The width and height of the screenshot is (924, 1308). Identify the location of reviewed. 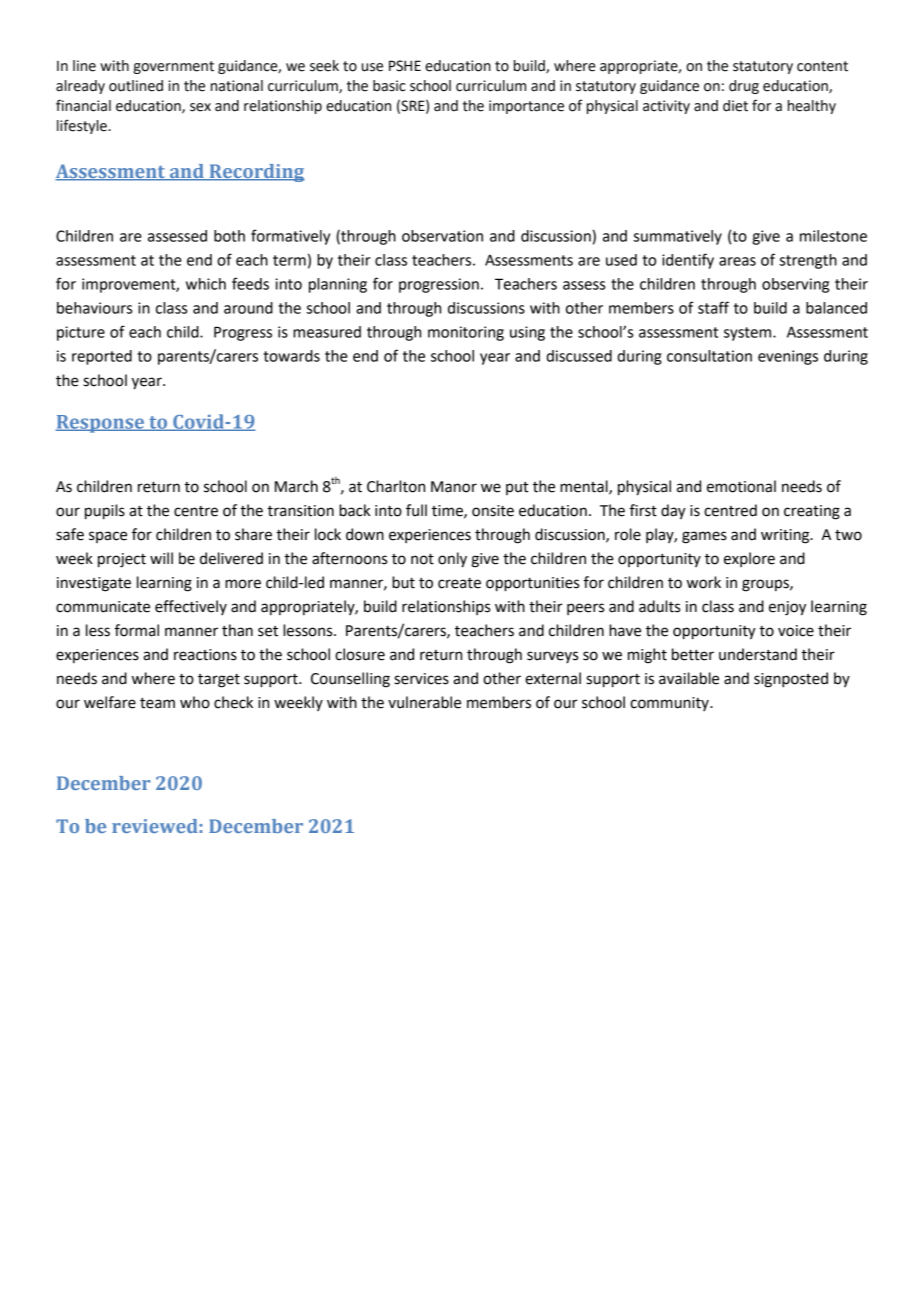
(155, 826).
